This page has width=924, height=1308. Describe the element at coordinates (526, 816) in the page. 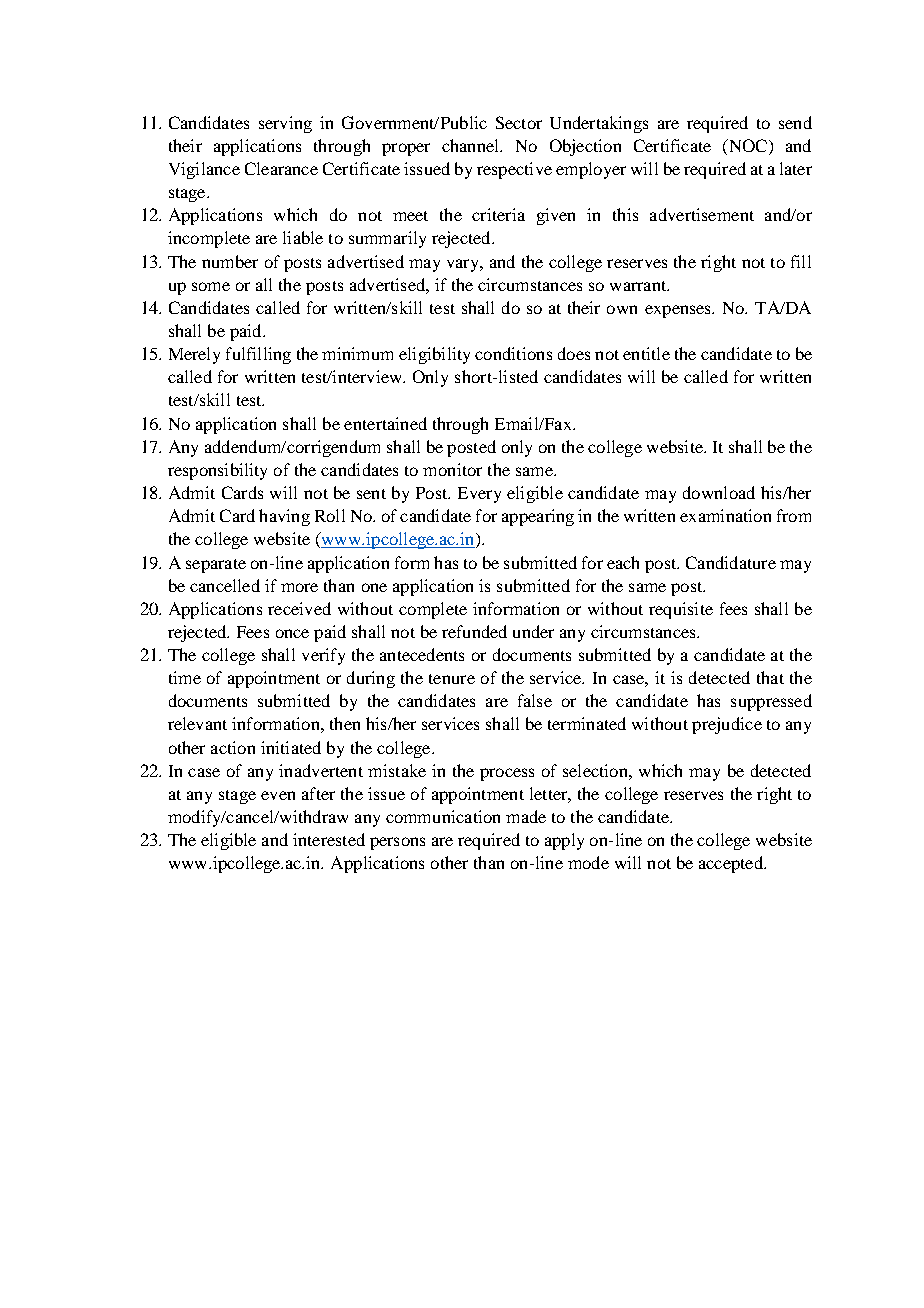

I see `made` at that location.
